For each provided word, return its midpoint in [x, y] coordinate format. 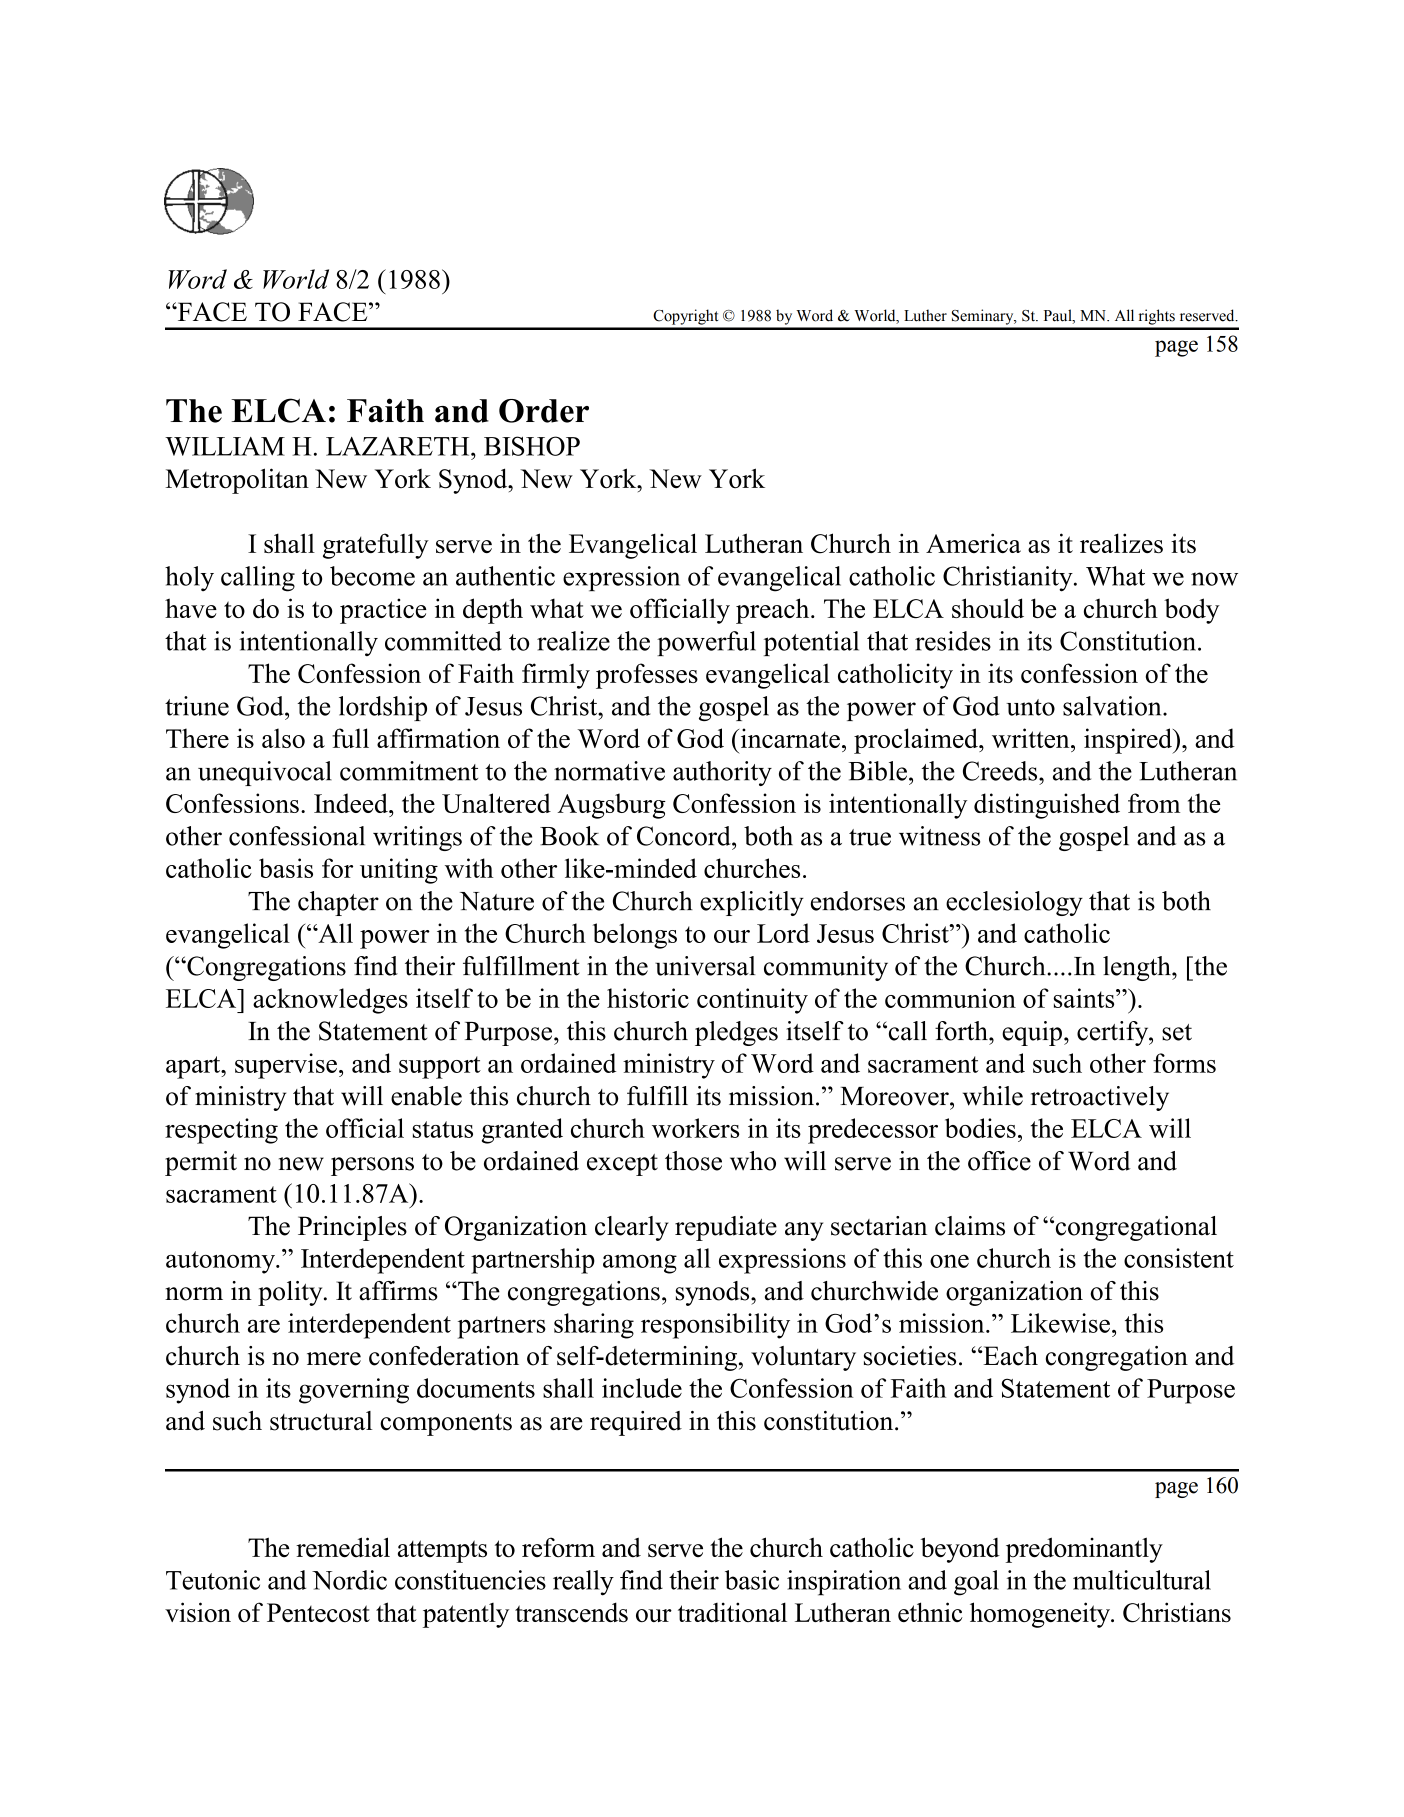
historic [648, 998]
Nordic [349, 1580]
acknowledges [330, 1001]
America [973, 543]
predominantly [1084, 1550]
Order [544, 411]
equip [1032, 1033]
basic [752, 1580]
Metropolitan [237, 481]
